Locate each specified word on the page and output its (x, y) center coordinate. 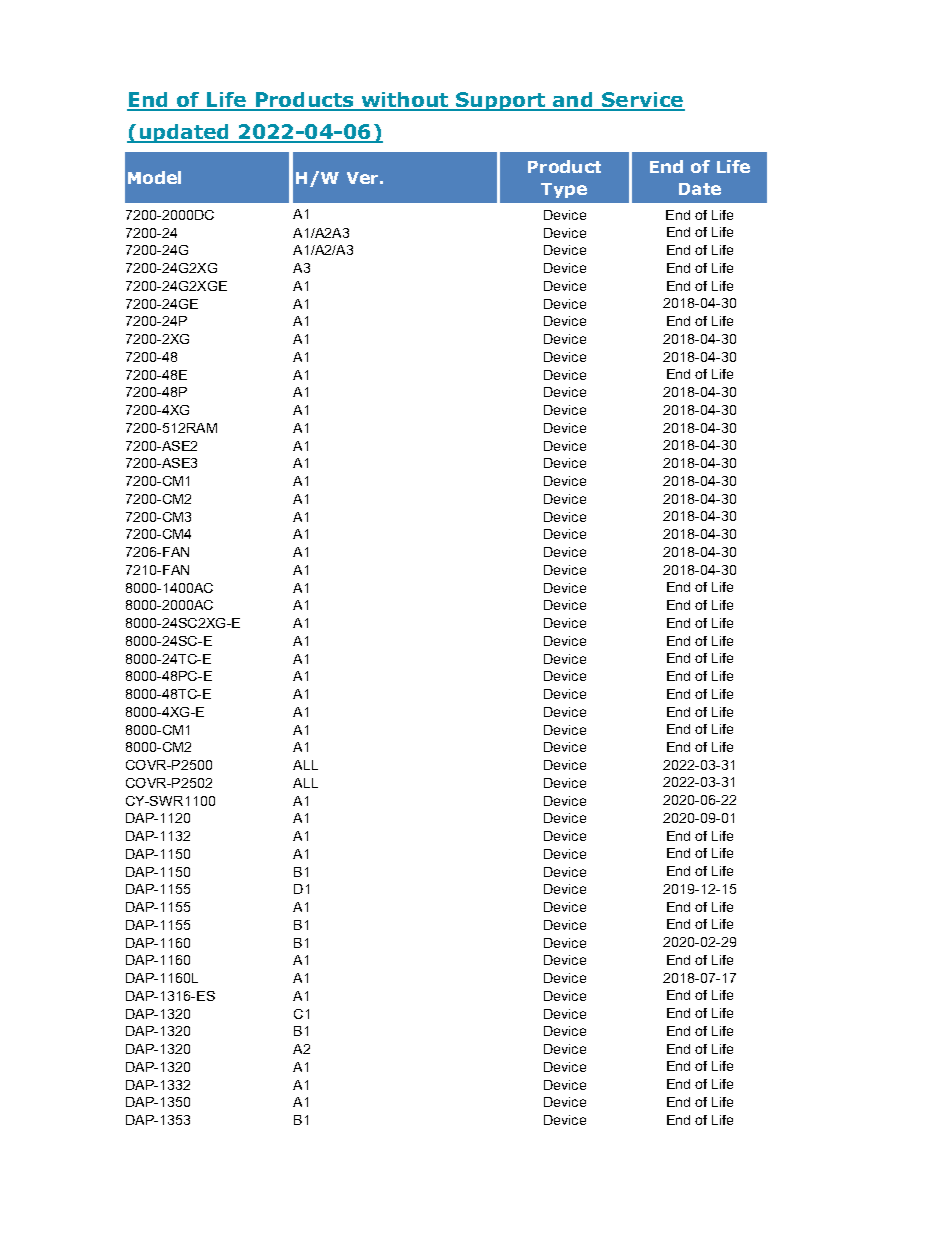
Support (501, 101)
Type (564, 190)
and (573, 101)
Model (154, 177)
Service (642, 101)
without (405, 101)
